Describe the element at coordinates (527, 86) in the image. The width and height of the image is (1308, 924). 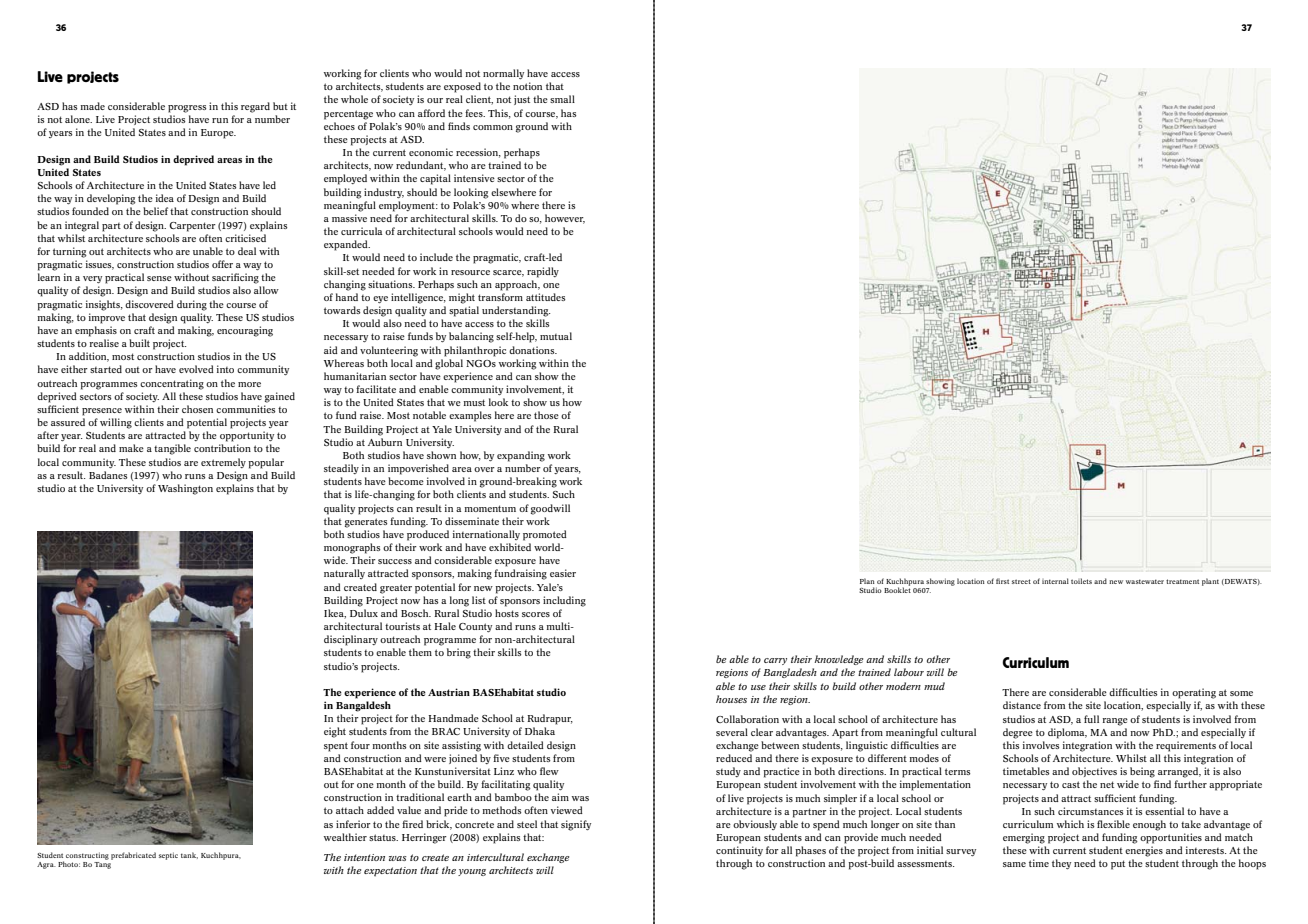
I see `notion` at that location.
